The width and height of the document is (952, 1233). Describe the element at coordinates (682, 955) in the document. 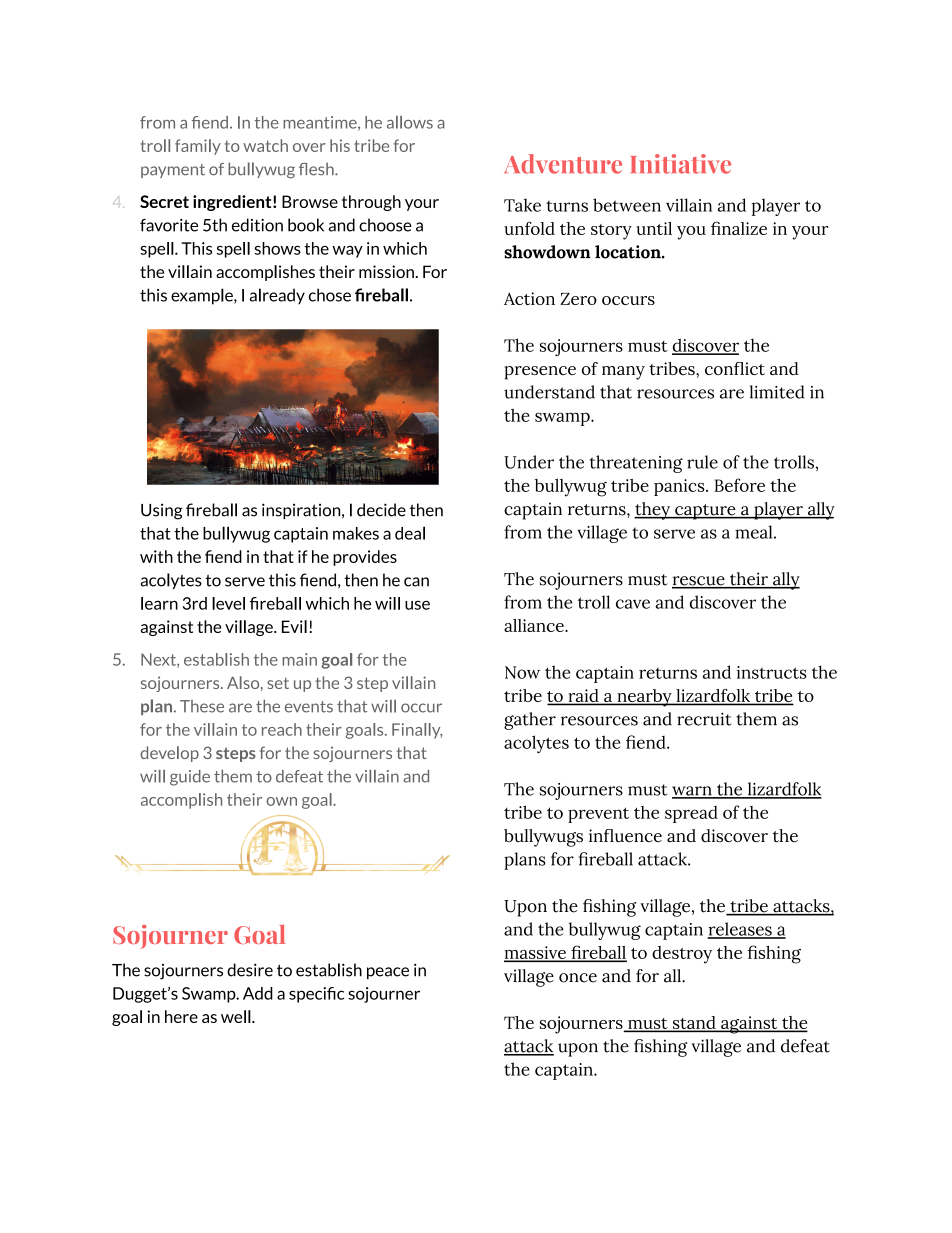

I see `destroy` at that location.
